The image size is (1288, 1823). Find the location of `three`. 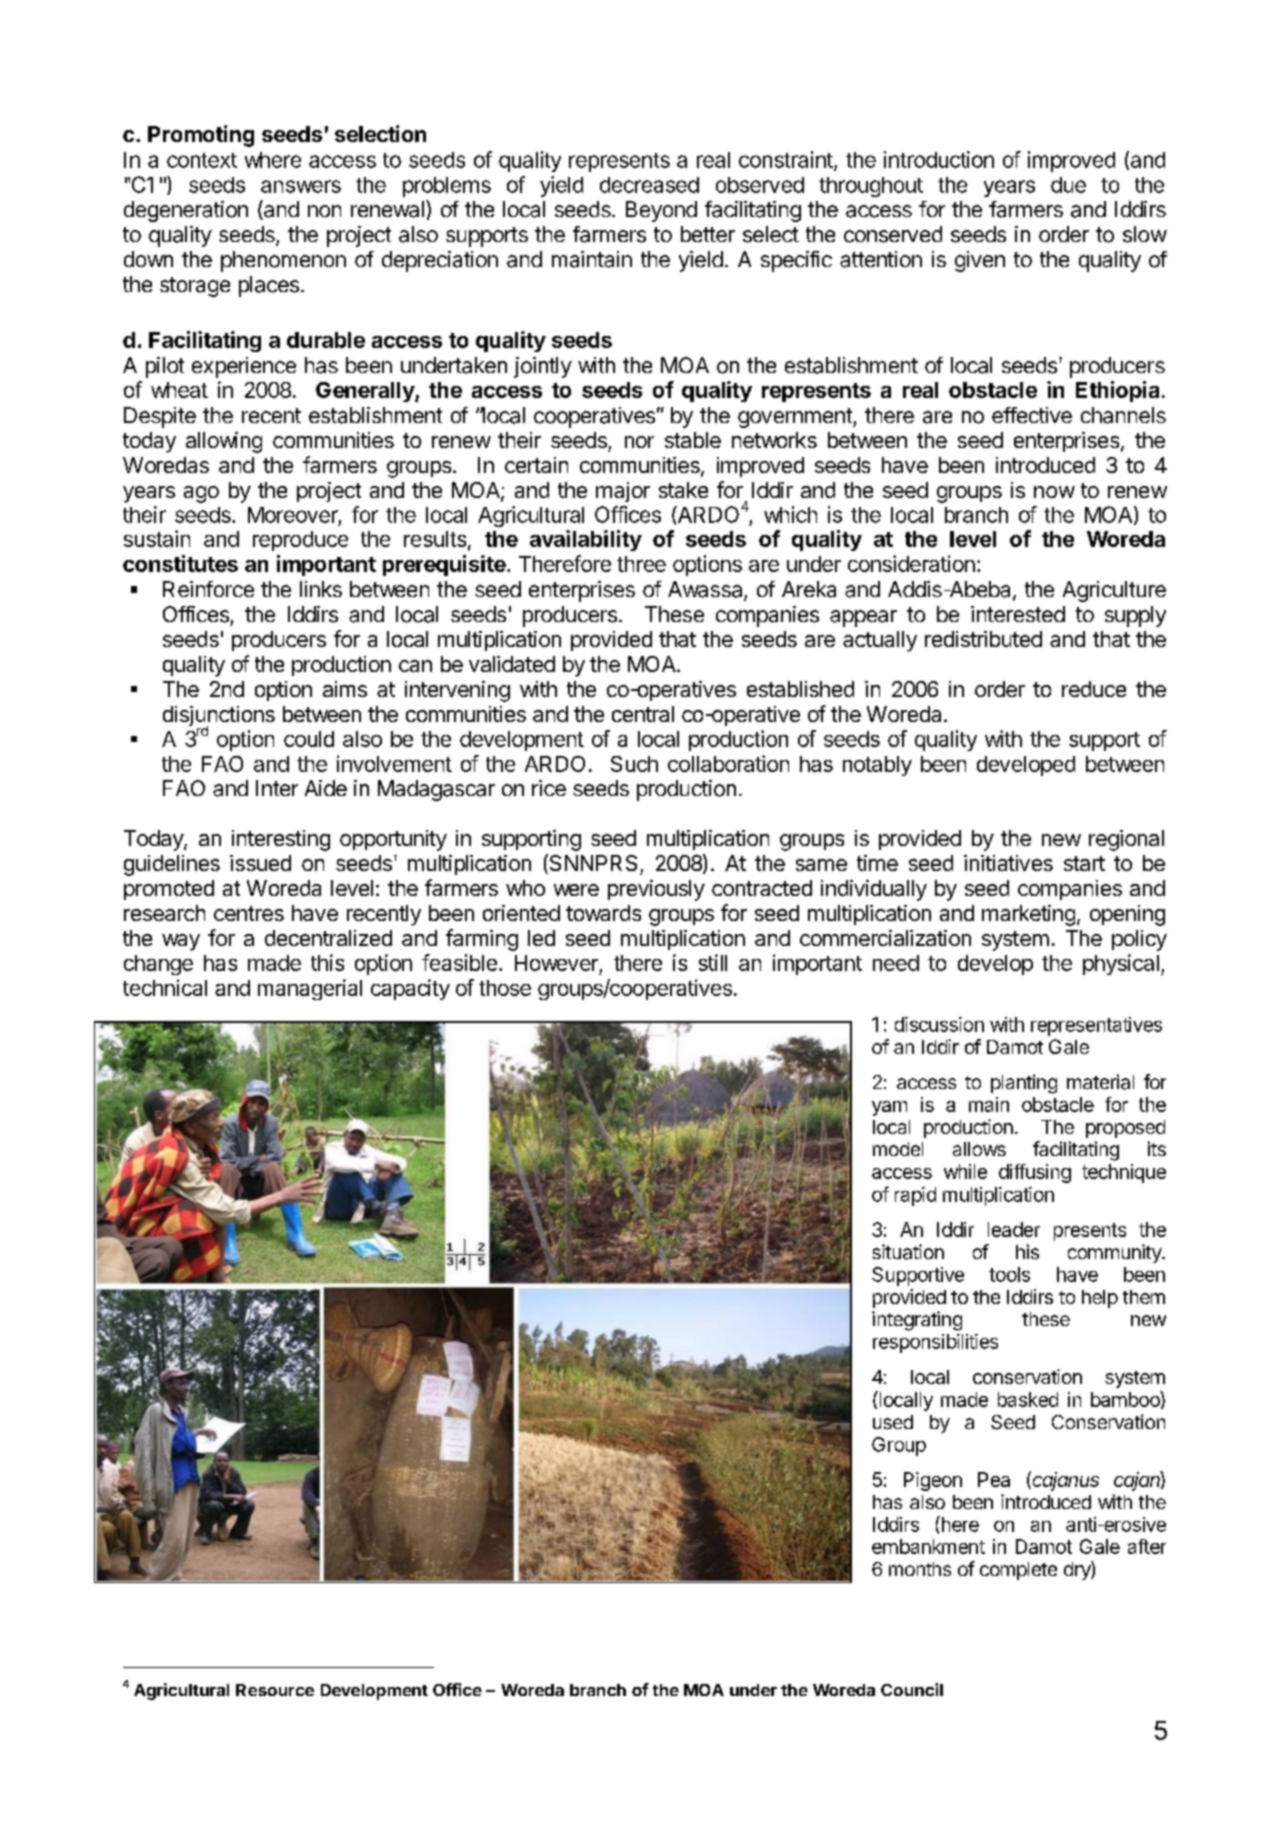

three is located at coordinates (641, 564).
